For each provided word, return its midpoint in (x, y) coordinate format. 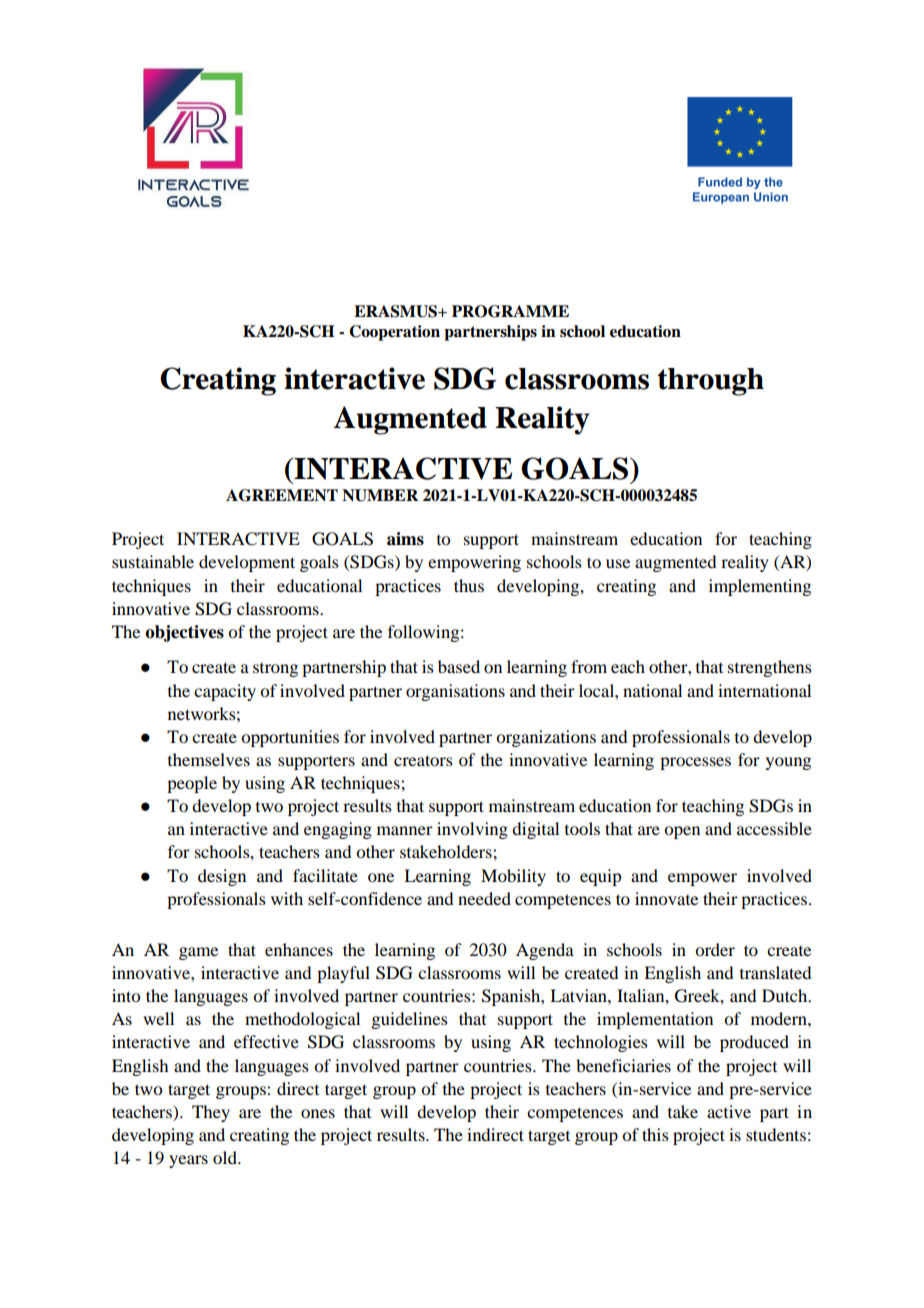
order (715, 949)
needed (484, 898)
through (711, 382)
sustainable (153, 561)
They (211, 1113)
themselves (209, 759)
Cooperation (394, 333)
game (198, 953)
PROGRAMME (510, 311)
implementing (760, 587)
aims (405, 539)
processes (695, 763)
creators (423, 760)
